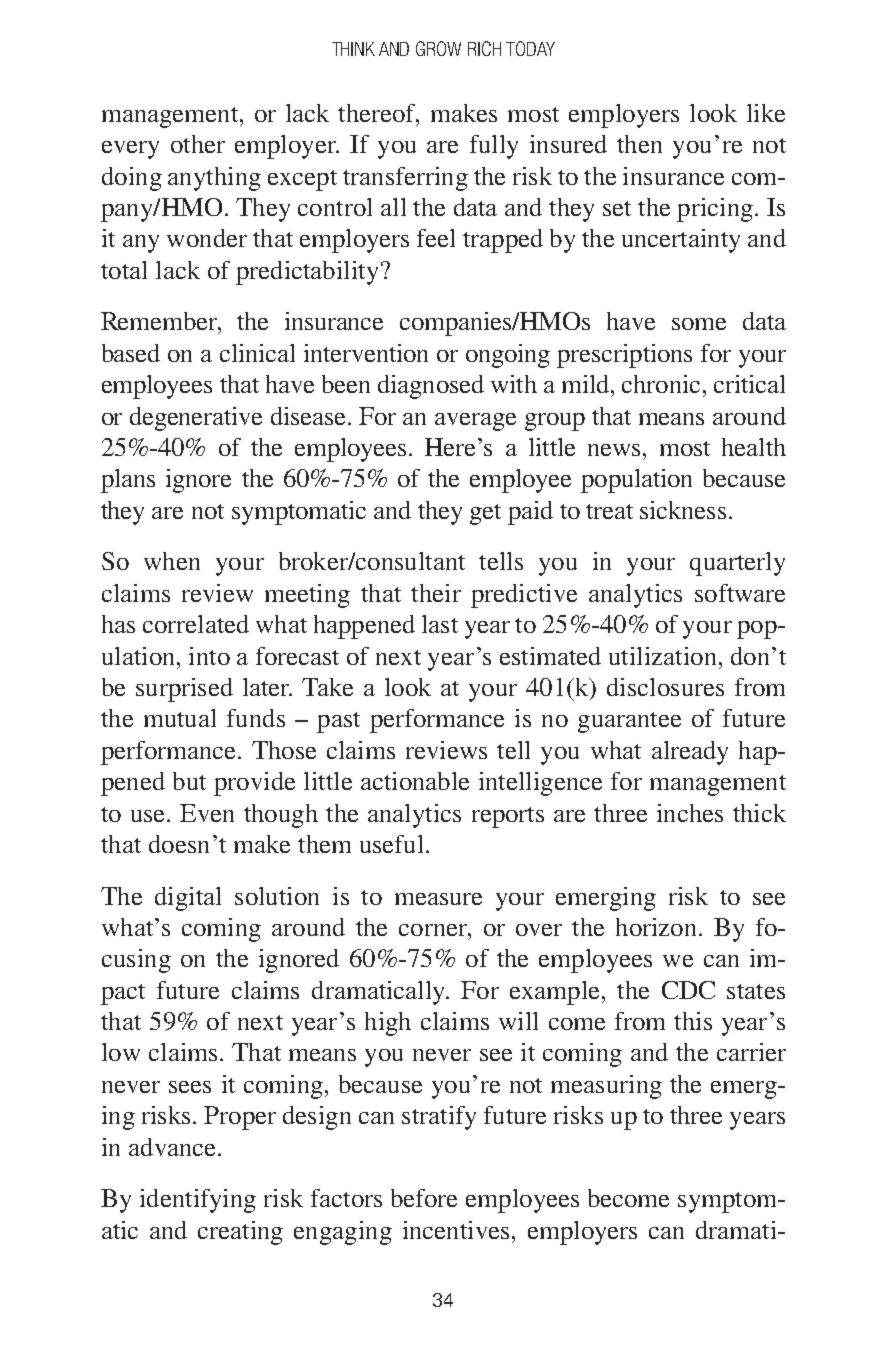 The width and height of the screenshot is (887, 1372). I want to click on Even, so click(207, 813).
